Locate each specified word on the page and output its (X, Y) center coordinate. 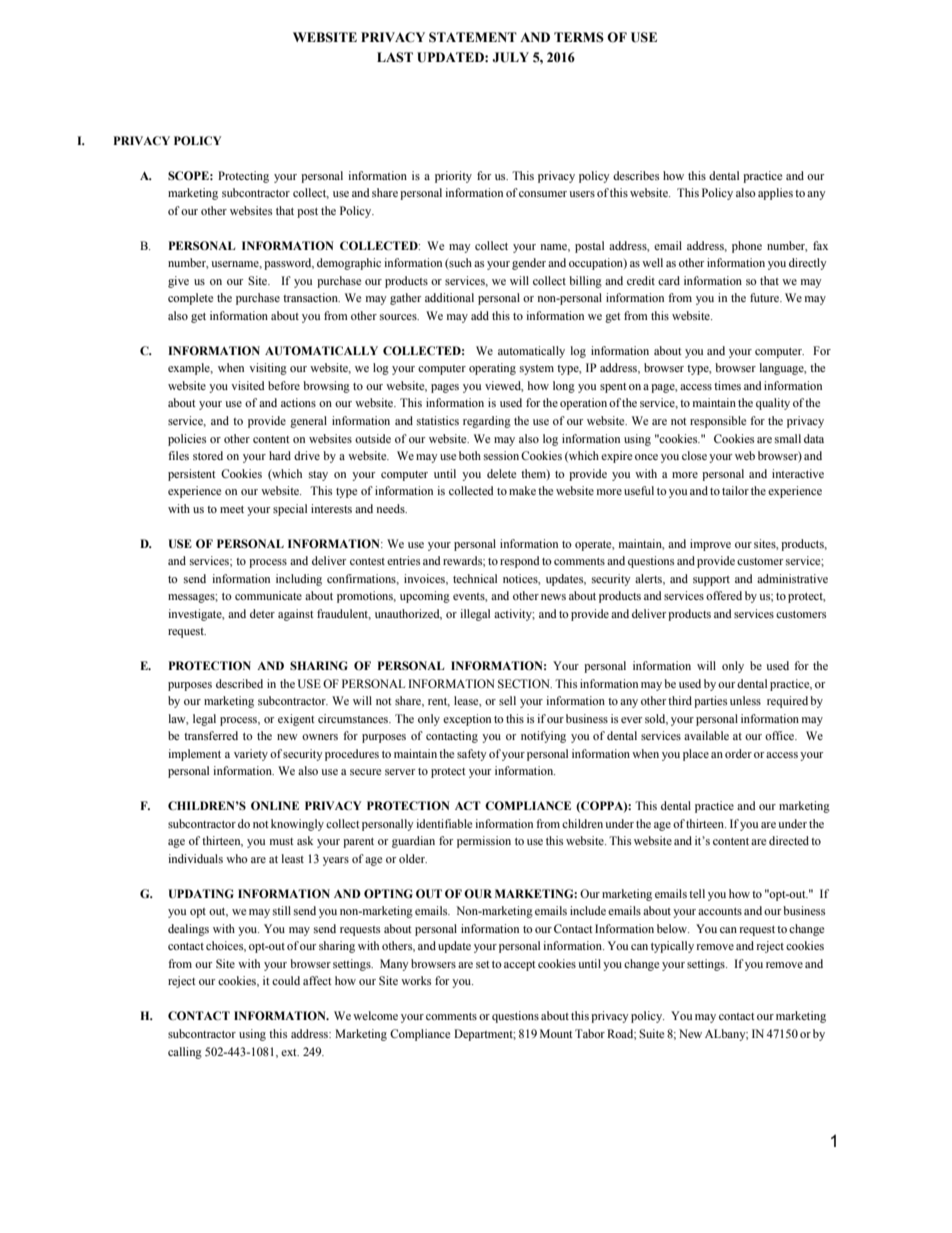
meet (232, 509)
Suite (651, 1033)
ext (290, 1052)
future (766, 297)
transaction (311, 297)
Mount (556, 1033)
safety (472, 755)
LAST (395, 57)
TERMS (579, 37)
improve (710, 545)
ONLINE (275, 805)
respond (520, 562)
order (738, 753)
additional (449, 297)
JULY (510, 57)
